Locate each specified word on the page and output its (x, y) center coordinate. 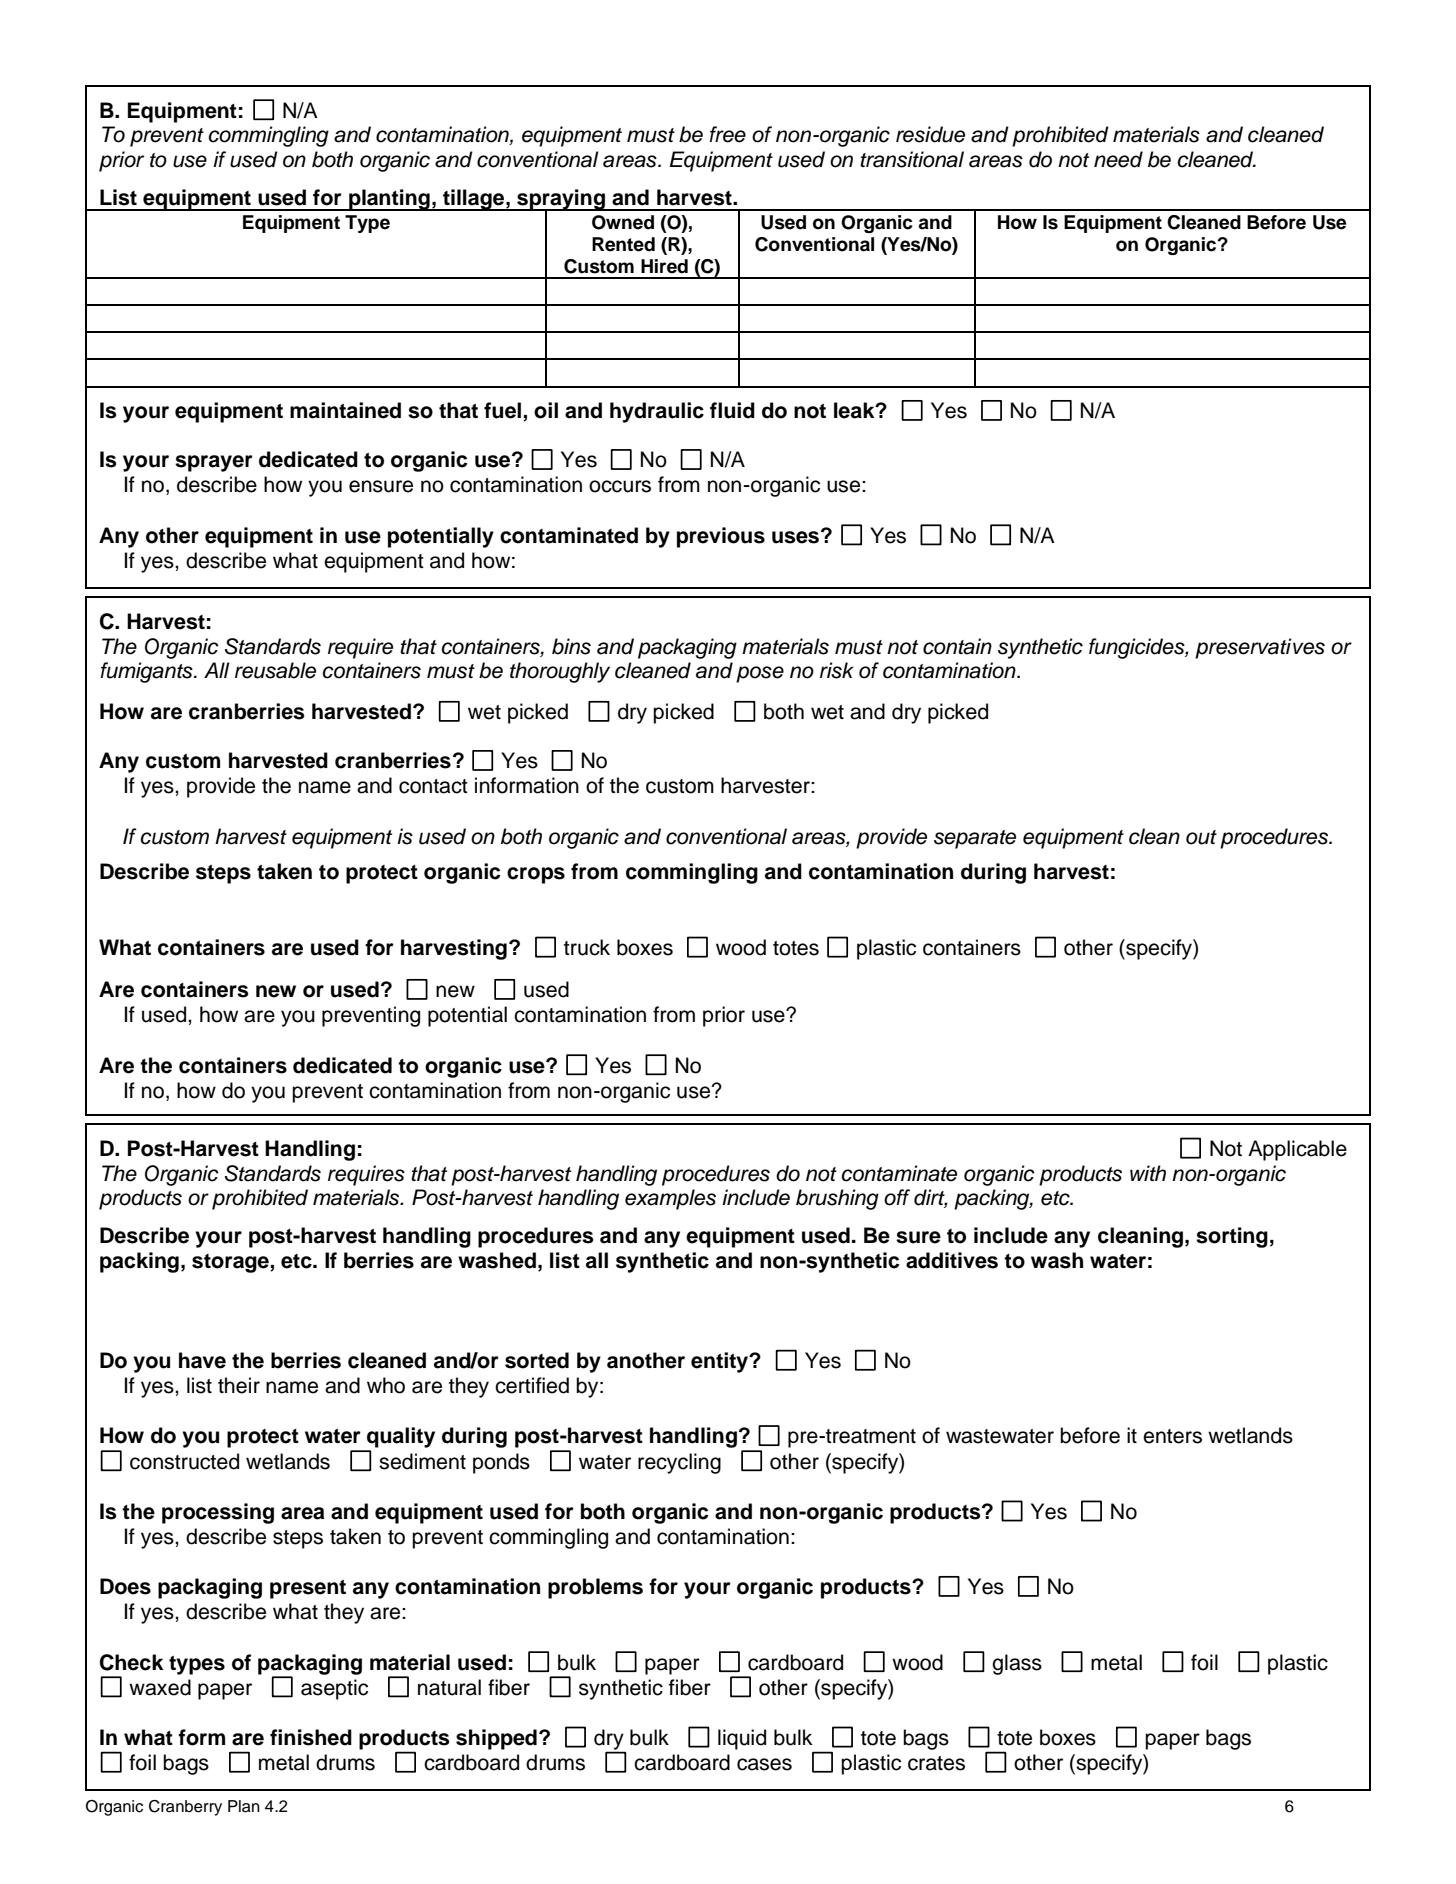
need (1118, 159)
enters (1172, 1436)
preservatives (1260, 648)
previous (721, 537)
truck (587, 947)
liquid (742, 1739)
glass (1017, 1664)
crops (536, 875)
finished (311, 1737)
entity (721, 1362)
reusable (275, 670)
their (239, 1385)
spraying (561, 200)
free (728, 134)
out (1201, 837)
